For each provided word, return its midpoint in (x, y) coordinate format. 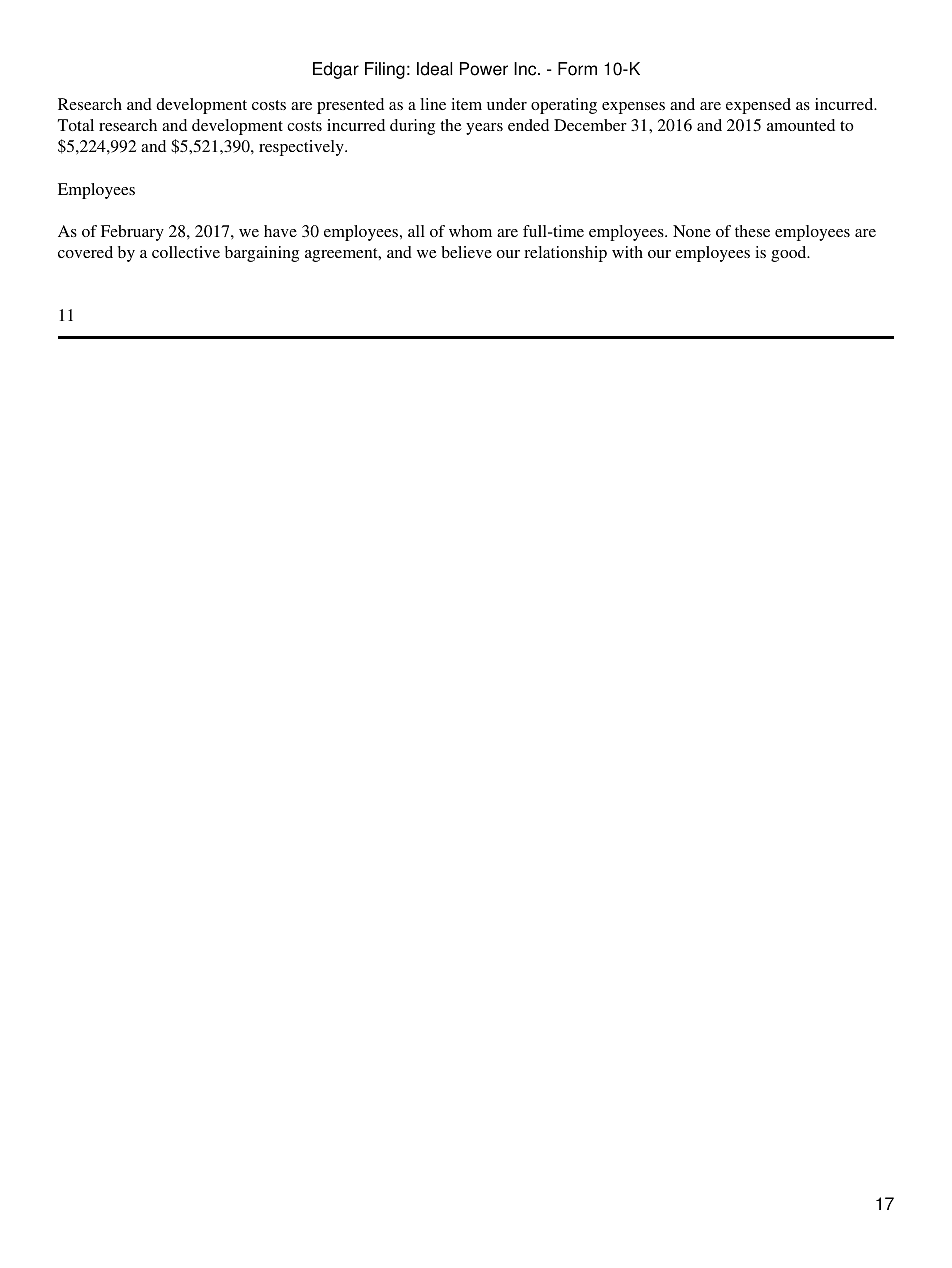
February (132, 233)
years (484, 129)
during (412, 127)
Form (577, 69)
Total (76, 125)
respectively (302, 148)
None (692, 231)
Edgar (336, 70)
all (416, 231)
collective (186, 252)
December (590, 125)
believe (466, 252)
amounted (801, 125)
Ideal (434, 69)
